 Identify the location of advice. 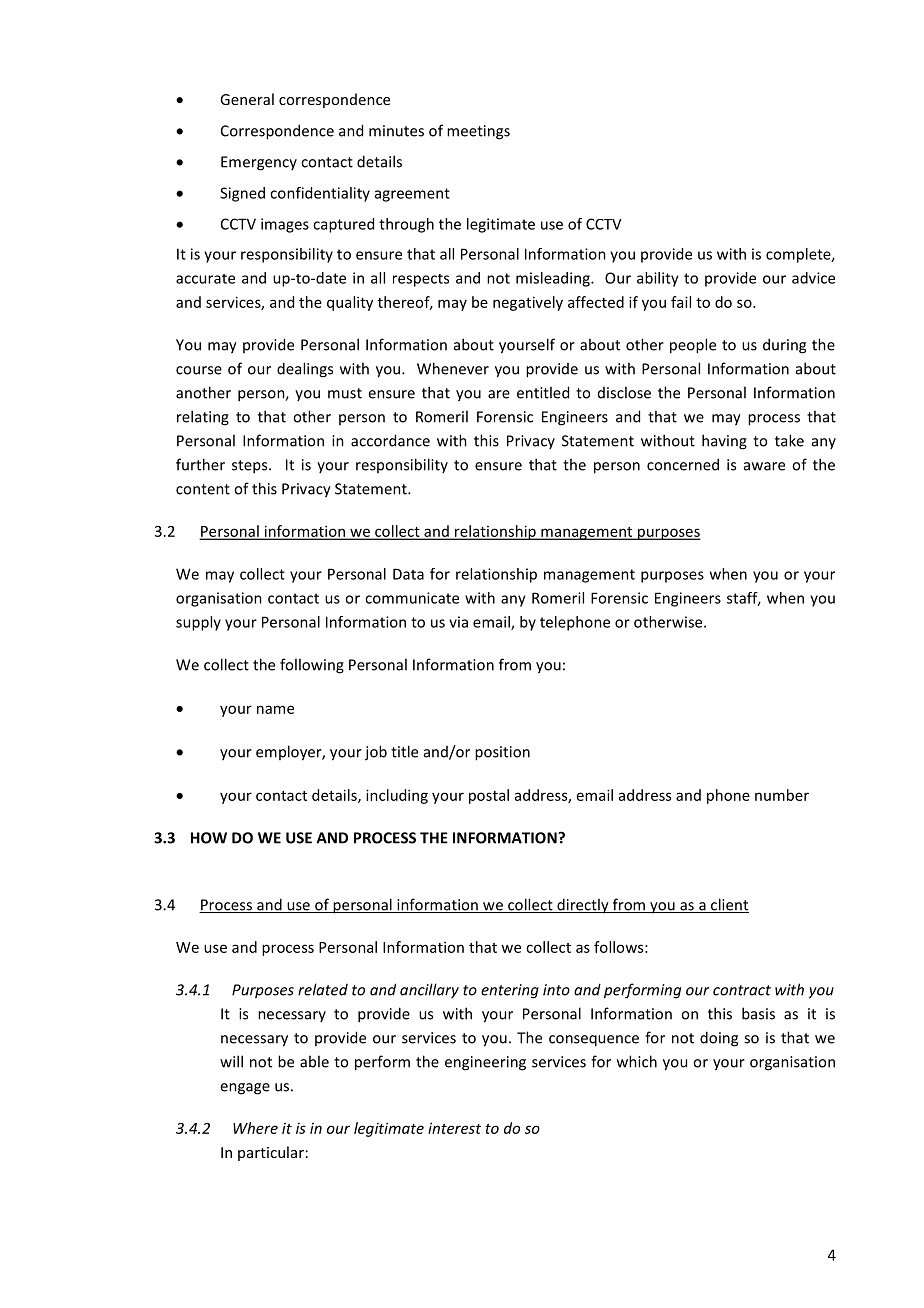
(813, 278).
